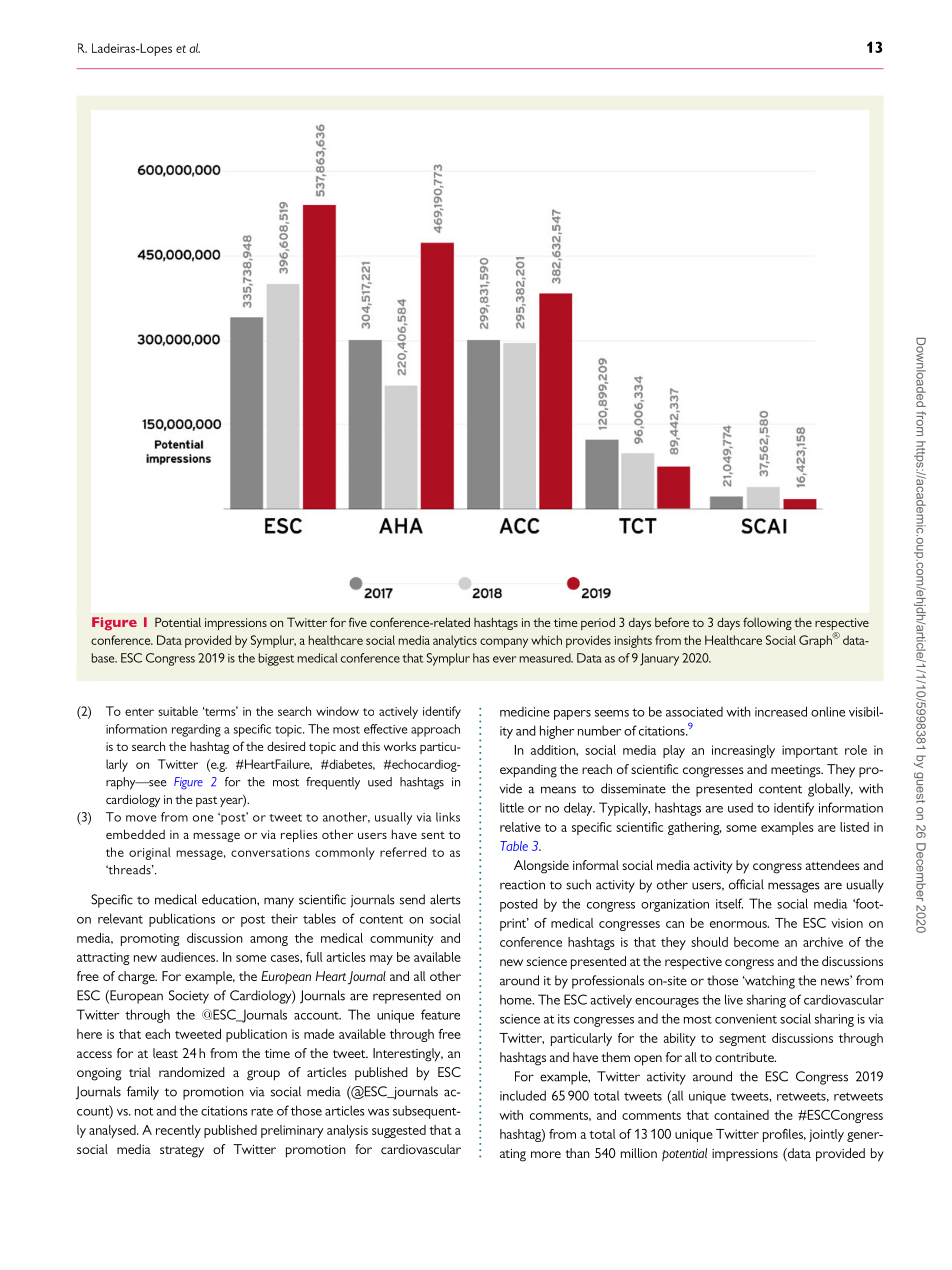 The image size is (952, 1270). I want to click on analytics, so click(455, 641).
